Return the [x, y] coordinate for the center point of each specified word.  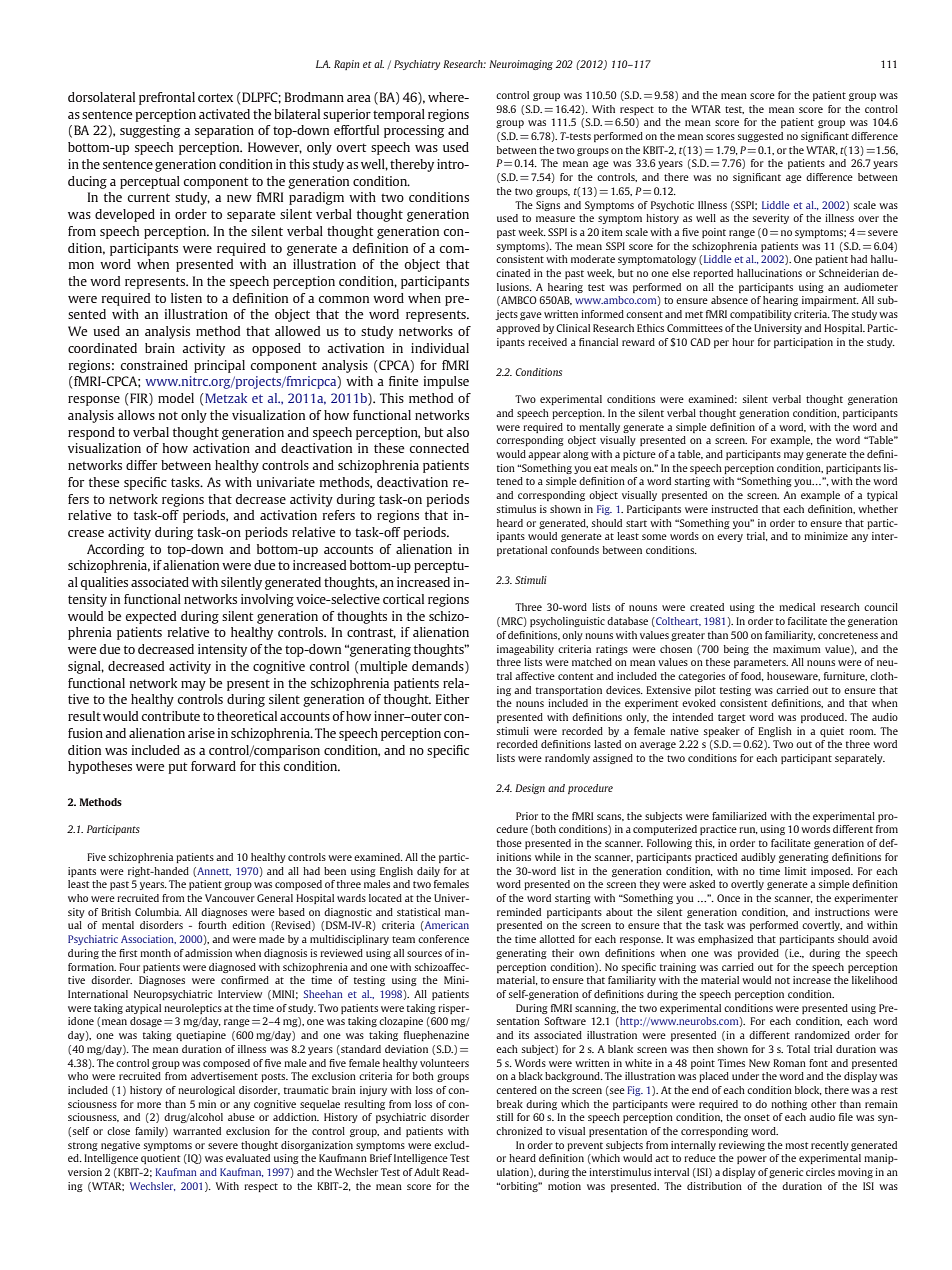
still [505, 1117]
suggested [760, 137]
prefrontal [167, 98]
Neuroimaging [521, 65]
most [796, 1145]
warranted [197, 1131]
